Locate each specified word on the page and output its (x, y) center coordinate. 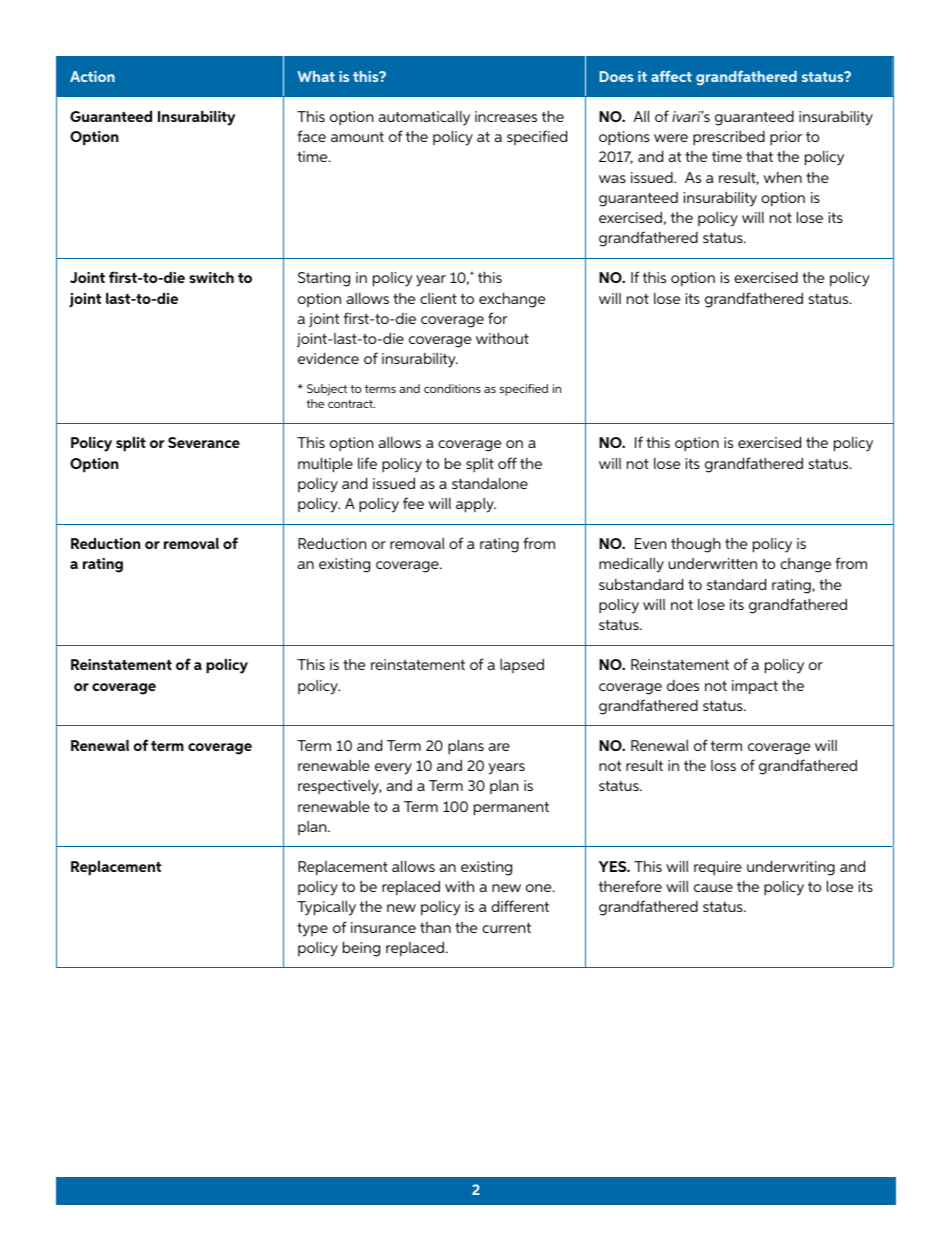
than (435, 927)
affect (671, 76)
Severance (204, 442)
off (507, 463)
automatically (424, 118)
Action (92, 76)
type (312, 930)
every (393, 769)
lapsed (522, 665)
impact (755, 687)
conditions (452, 388)
